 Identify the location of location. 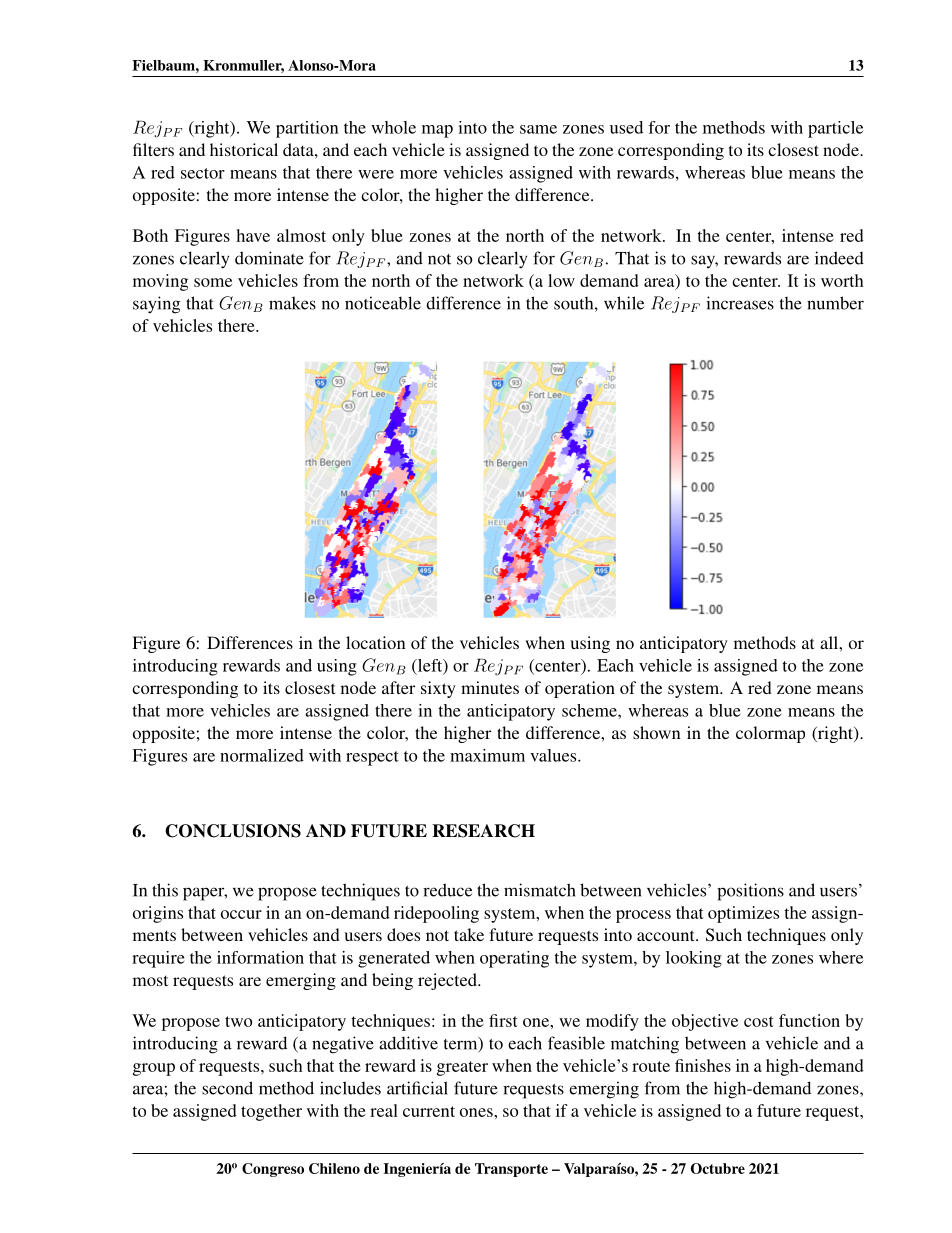
(375, 642).
